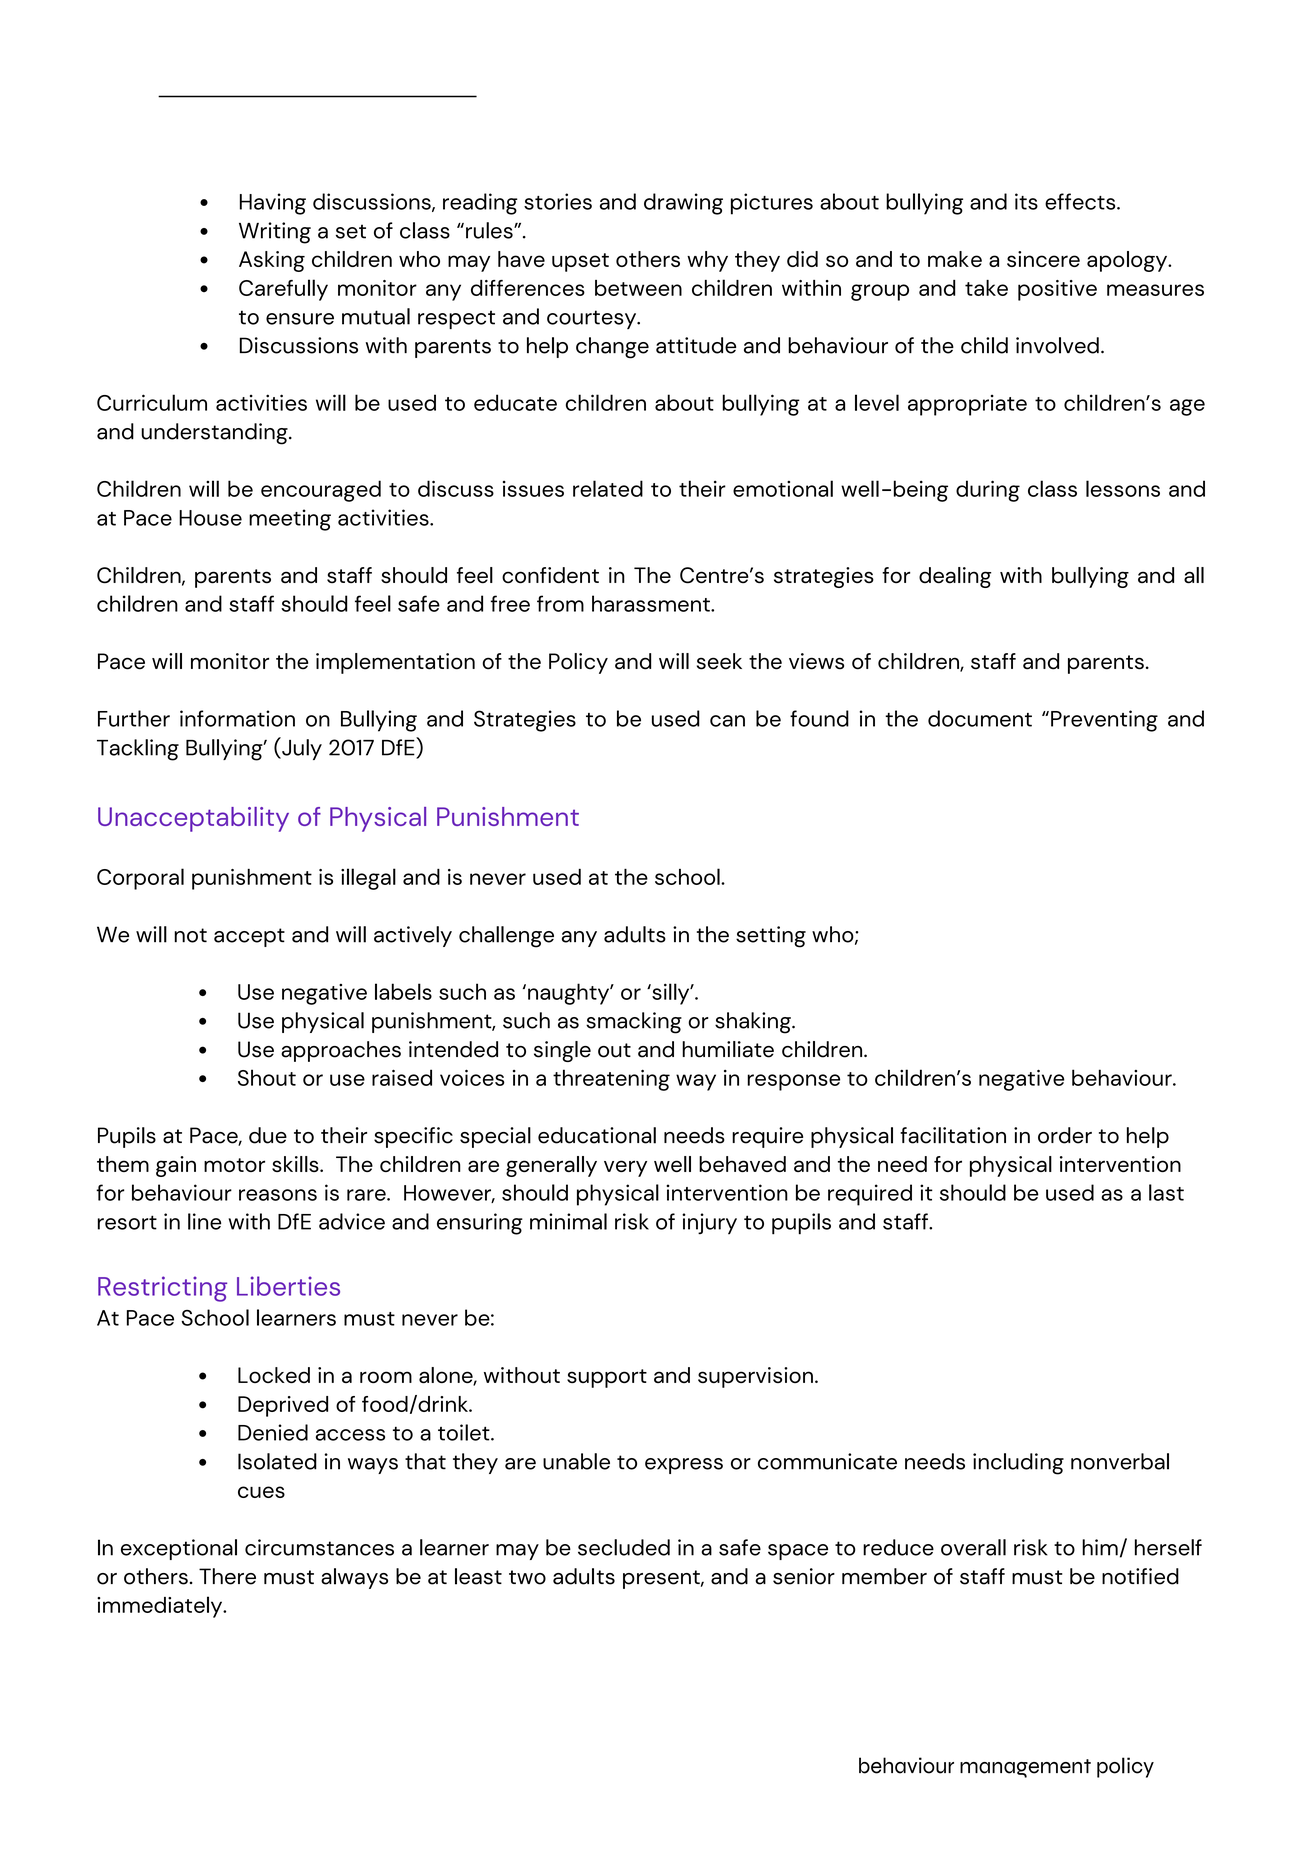 Image resolution: width=1313 pixels, height=1857 pixels. I want to click on due, so click(268, 1135).
